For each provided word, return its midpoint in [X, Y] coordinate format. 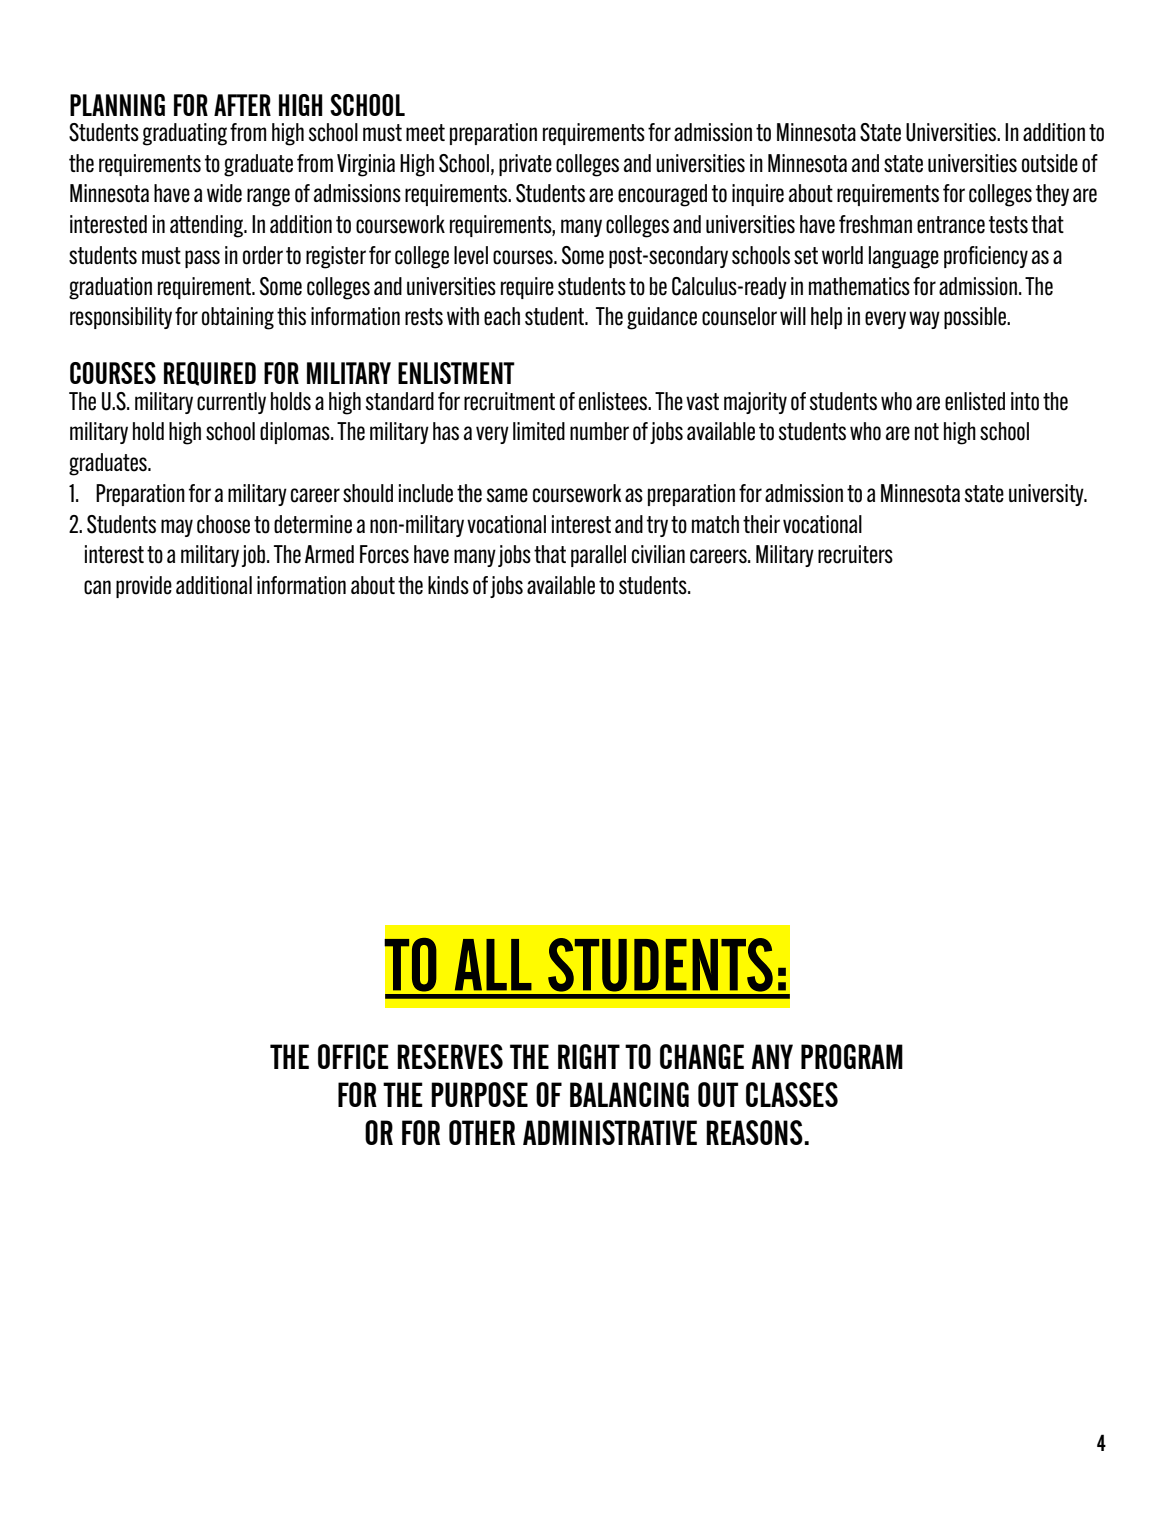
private [525, 165]
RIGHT [589, 1056]
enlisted [975, 401]
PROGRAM [852, 1056]
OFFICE [353, 1056]
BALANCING [629, 1094]
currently [231, 403]
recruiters [855, 554]
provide [144, 587]
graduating [185, 134]
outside [1050, 163]
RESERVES [450, 1056]
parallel [598, 556]
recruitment [509, 401]
